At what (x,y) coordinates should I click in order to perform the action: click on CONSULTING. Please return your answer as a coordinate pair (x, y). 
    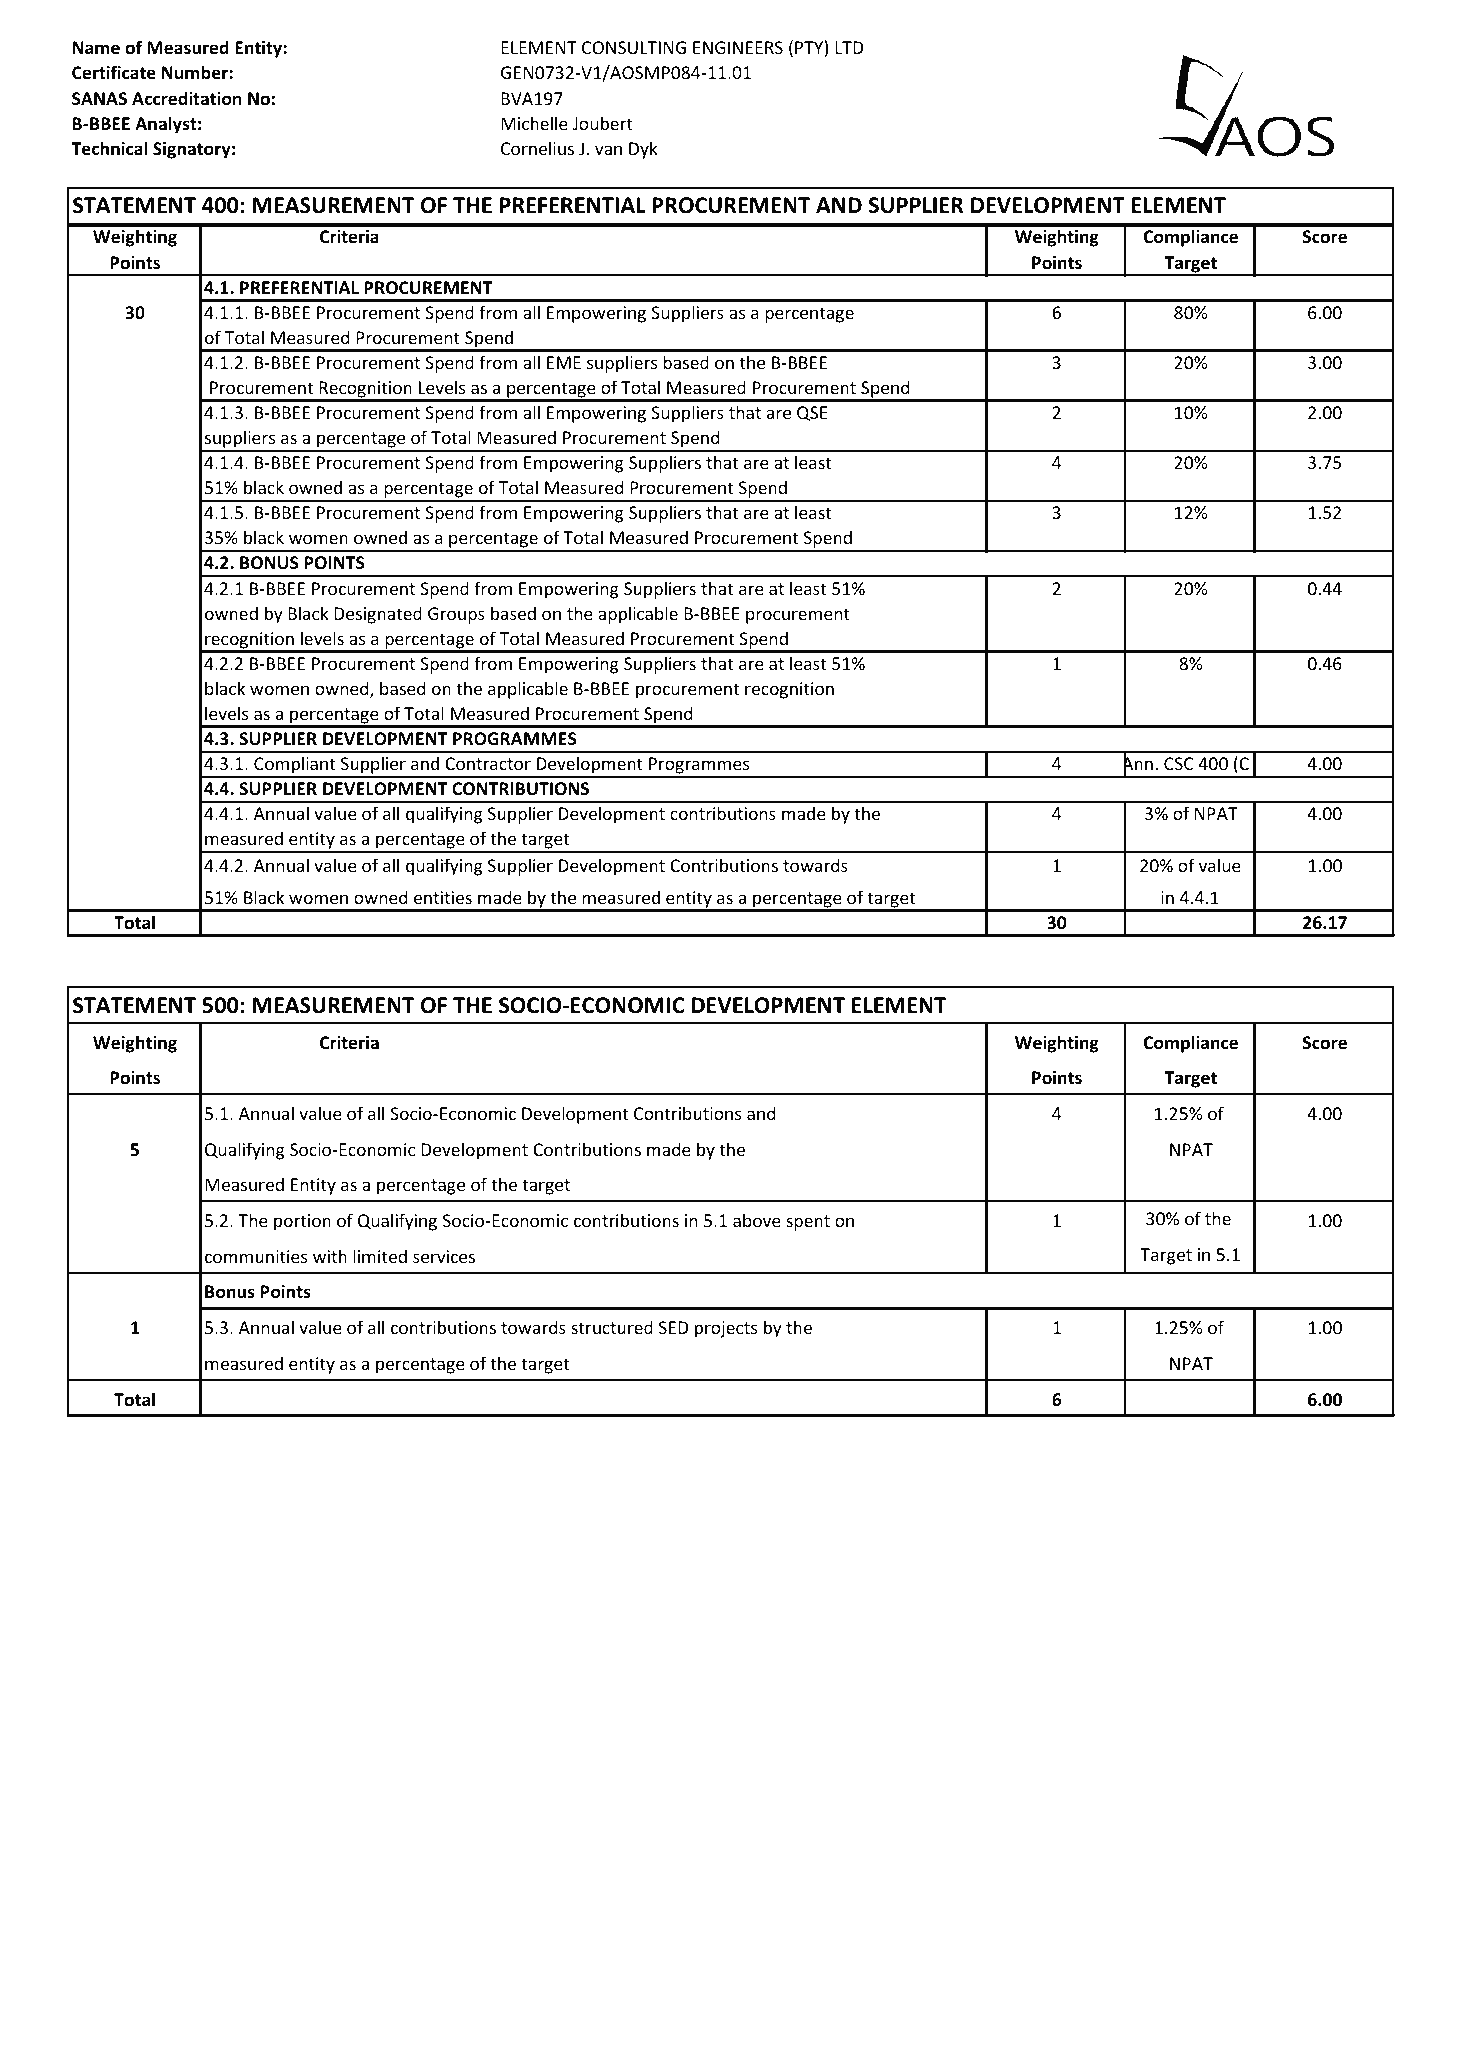
    Looking at the image, I should click on (634, 47).
